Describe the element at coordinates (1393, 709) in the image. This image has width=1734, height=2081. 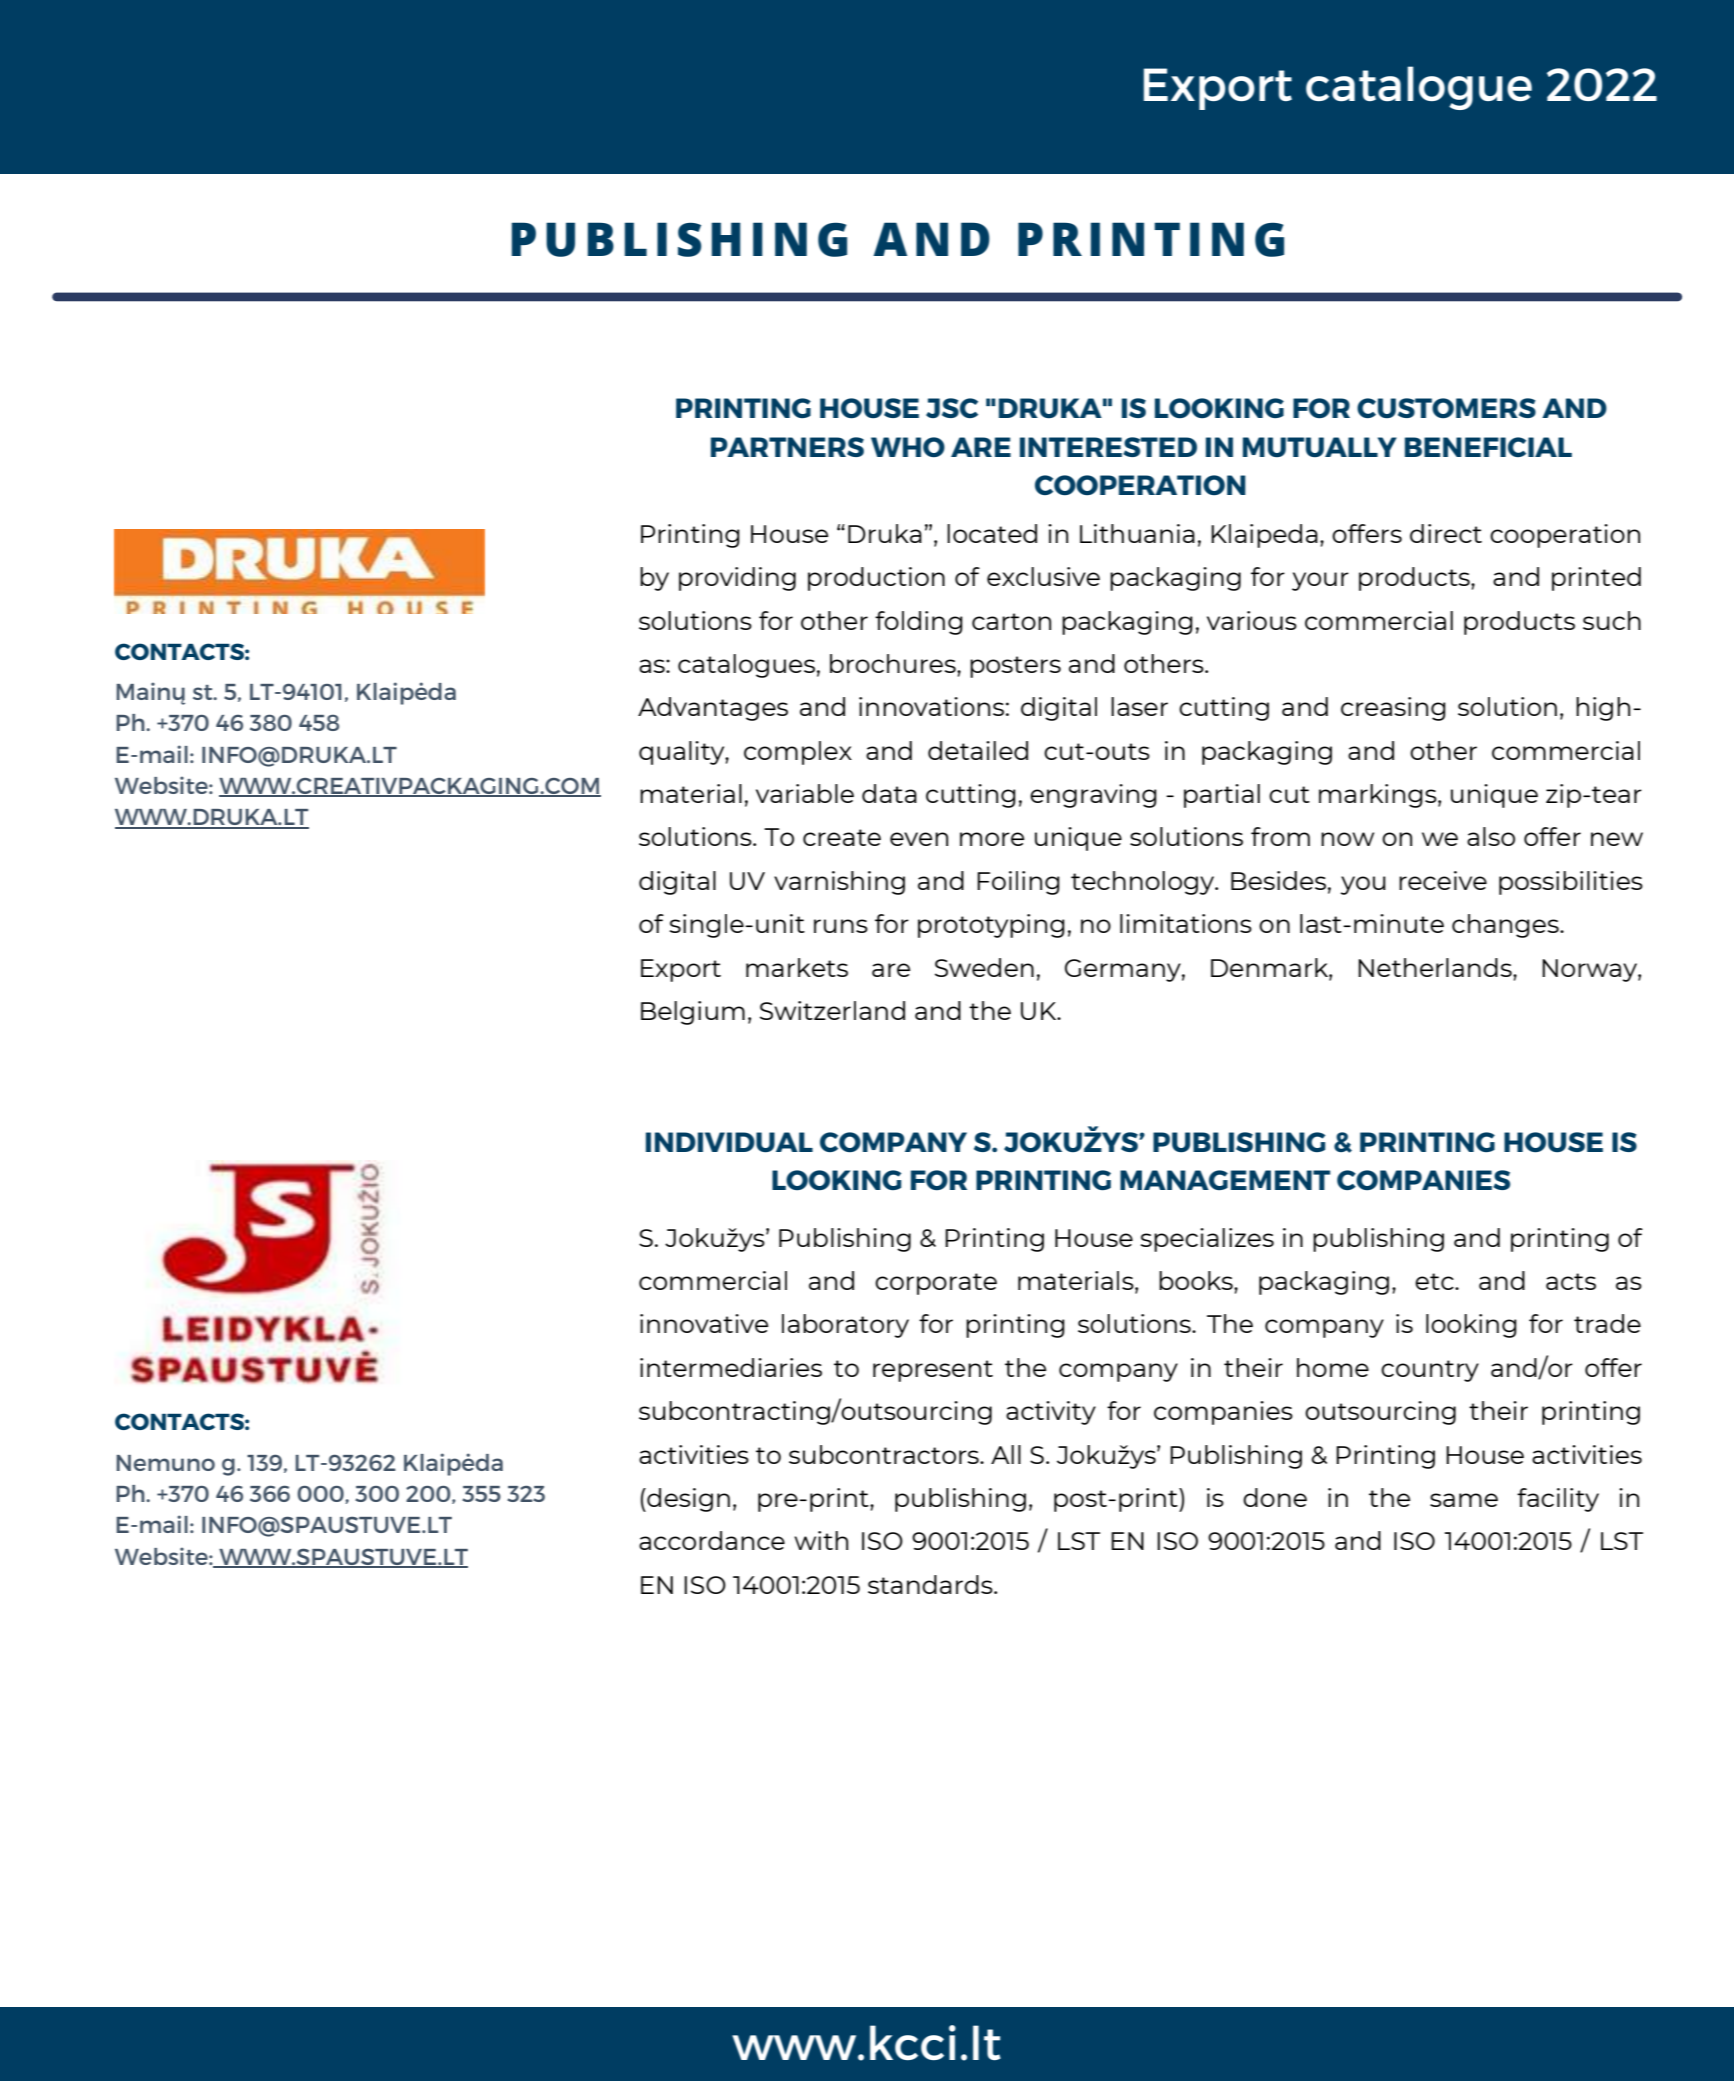
I see `creasing` at that location.
